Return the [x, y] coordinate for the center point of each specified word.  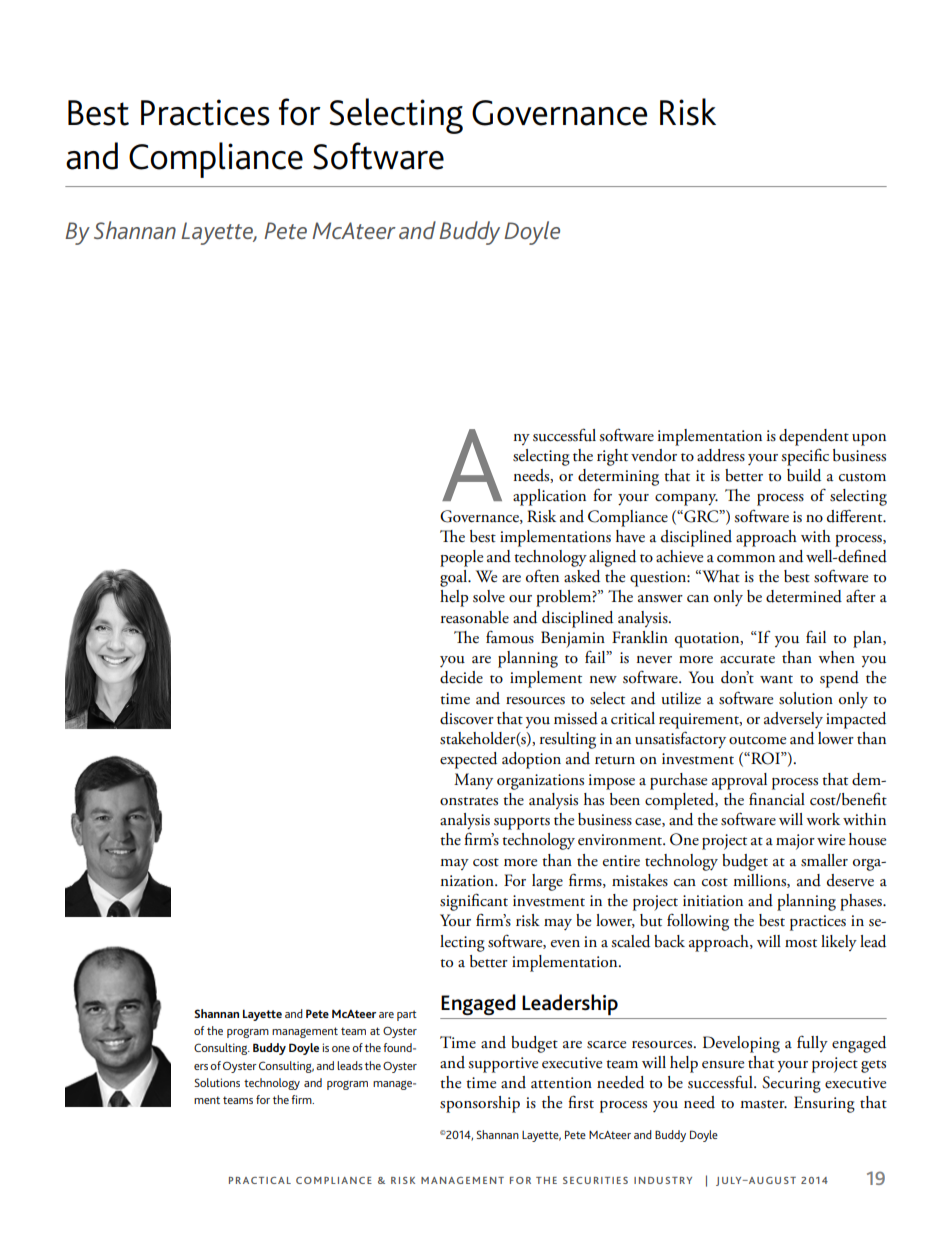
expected [468, 760]
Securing [791, 1084]
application [549, 497]
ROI [765, 758]
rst [586, 1104]
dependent [814, 437]
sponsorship [480, 1104]
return [615, 760]
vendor [654, 455]
